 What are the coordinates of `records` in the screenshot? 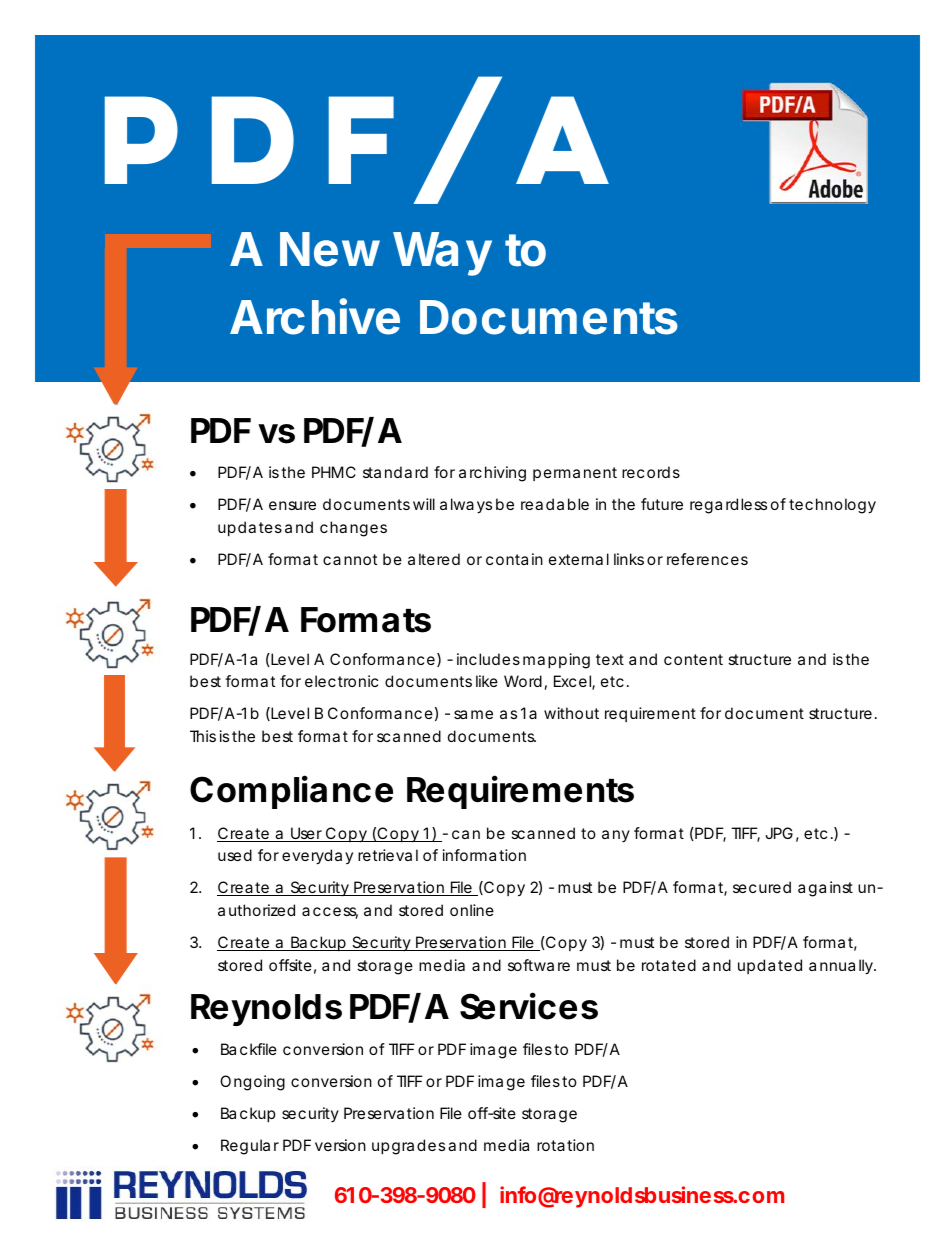 It's located at (651, 472).
